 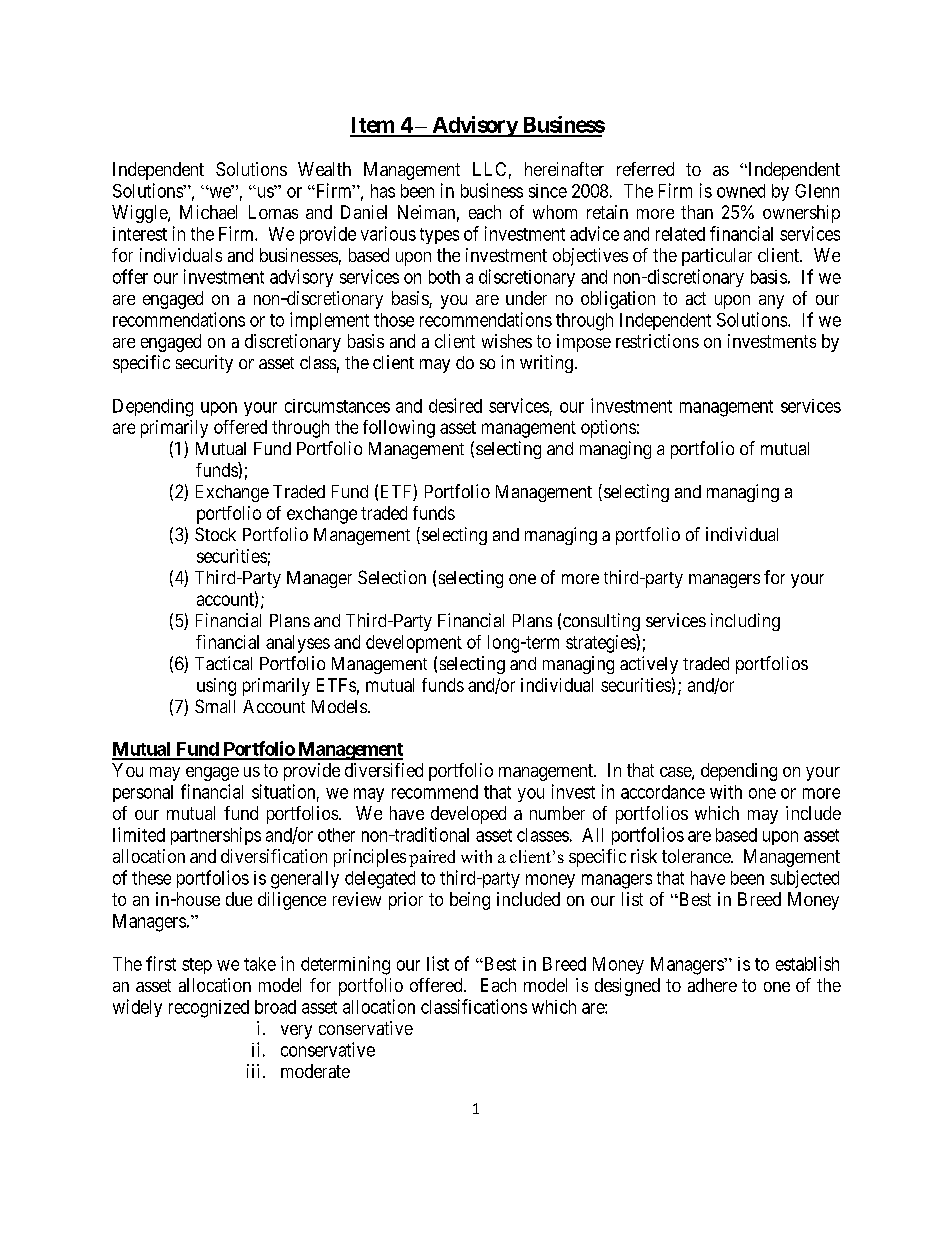 I want to click on including, so click(x=745, y=622).
